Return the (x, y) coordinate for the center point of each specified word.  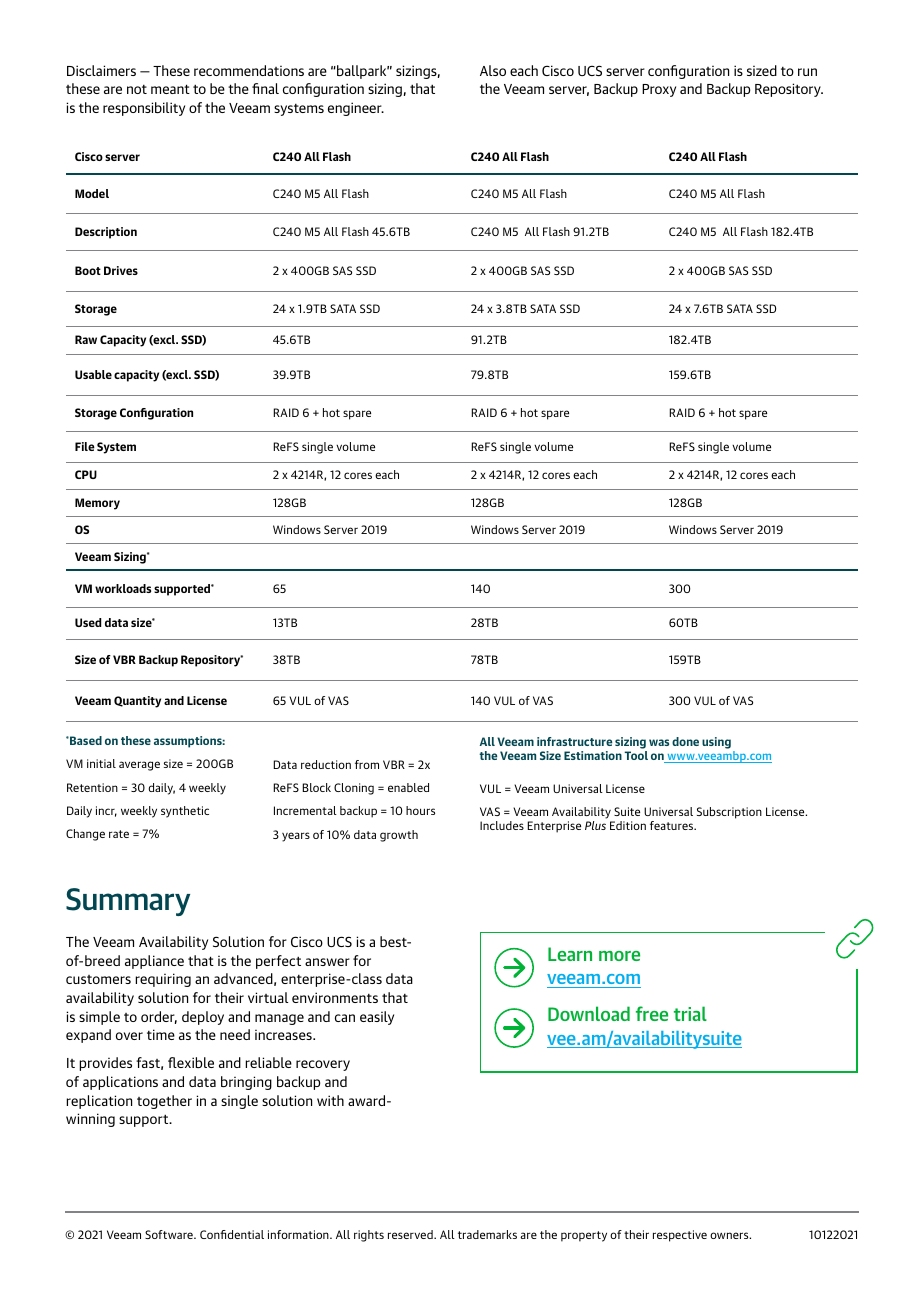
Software (170, 1234)
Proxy (659, 90)
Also (493, 70)
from (367, 764)
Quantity (137, 702)
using (716, 743)
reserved (411, 1234)
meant (170, 89)
